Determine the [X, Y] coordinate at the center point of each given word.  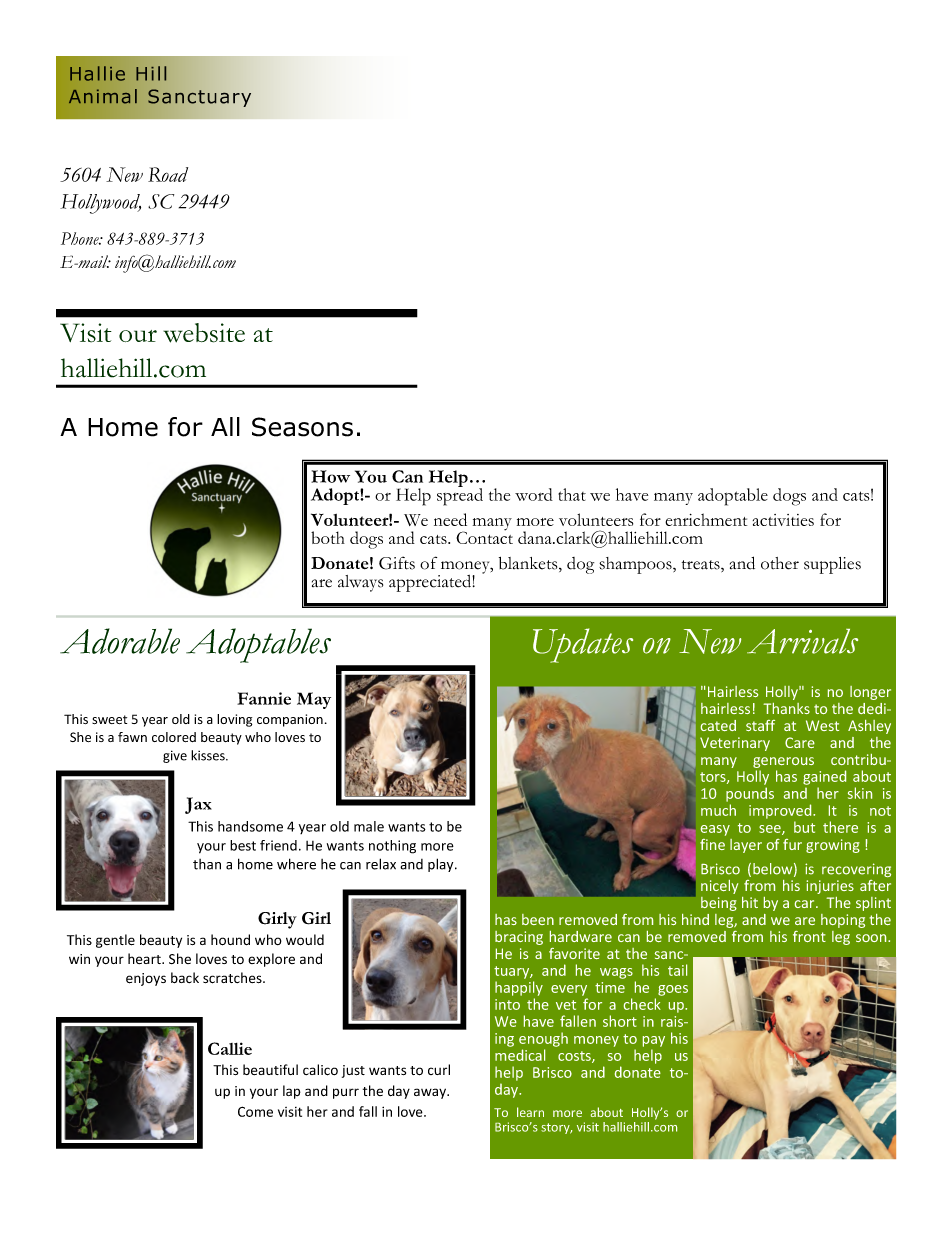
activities [783, 520]
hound [230, 940]
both [328, 537]
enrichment [706, 519]
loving [234, 720]
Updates [583, 645]
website [204, 333]
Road [168, 174]
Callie [230, 1048]
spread [460, 496]
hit [750, 902]
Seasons [302, 427]
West [822, 725]
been [538, 919]
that [572, 494]
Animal [103, 96]
